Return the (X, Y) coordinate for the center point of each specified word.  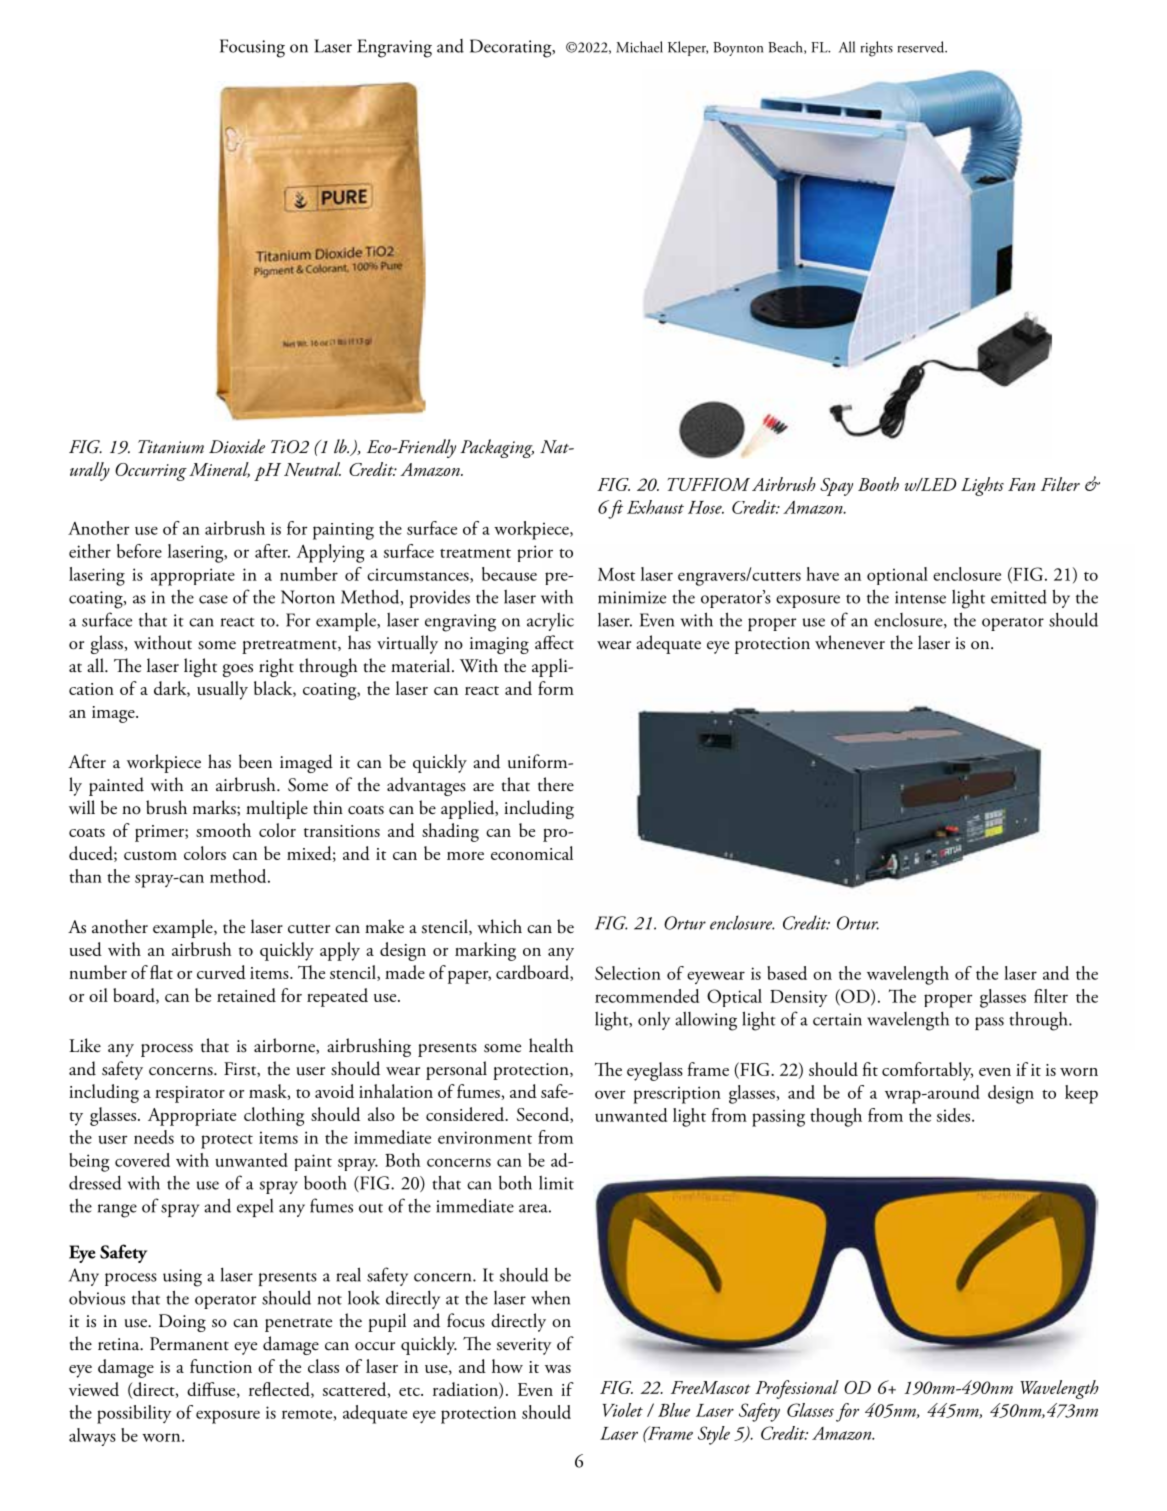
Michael (639, 47)
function (221, 1366)
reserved (922, 47)
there (556, 784)
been (255, 761)
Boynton (738, 49)
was (558, 1369)
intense (920, 597)
